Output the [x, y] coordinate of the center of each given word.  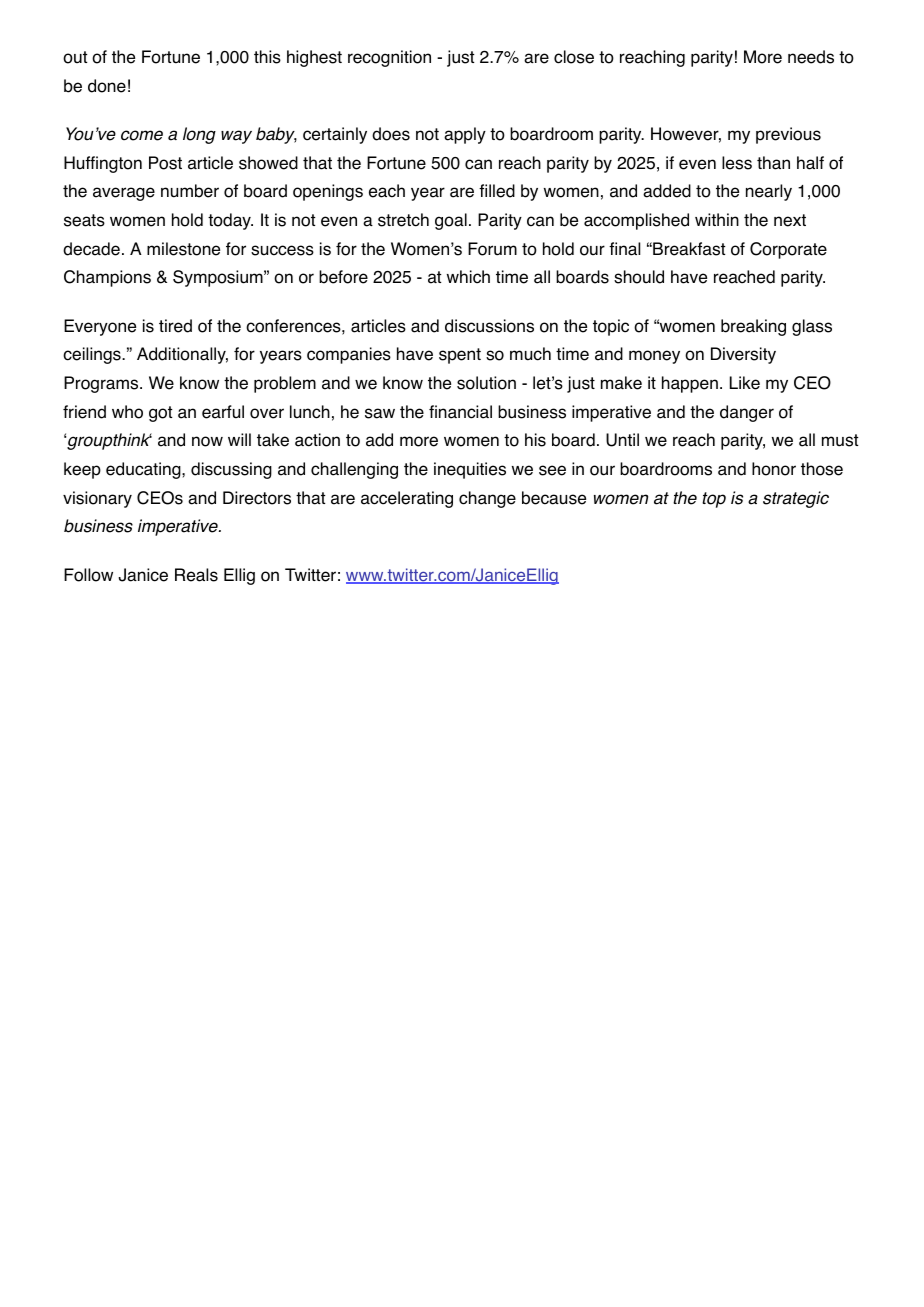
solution [486, 383]
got [160, 414]
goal [451, 221]
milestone [183, 249]
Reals [196, 575]
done [107, 86]
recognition [389, 58]
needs [811, 57]
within [717, 219]
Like [745, 383]
